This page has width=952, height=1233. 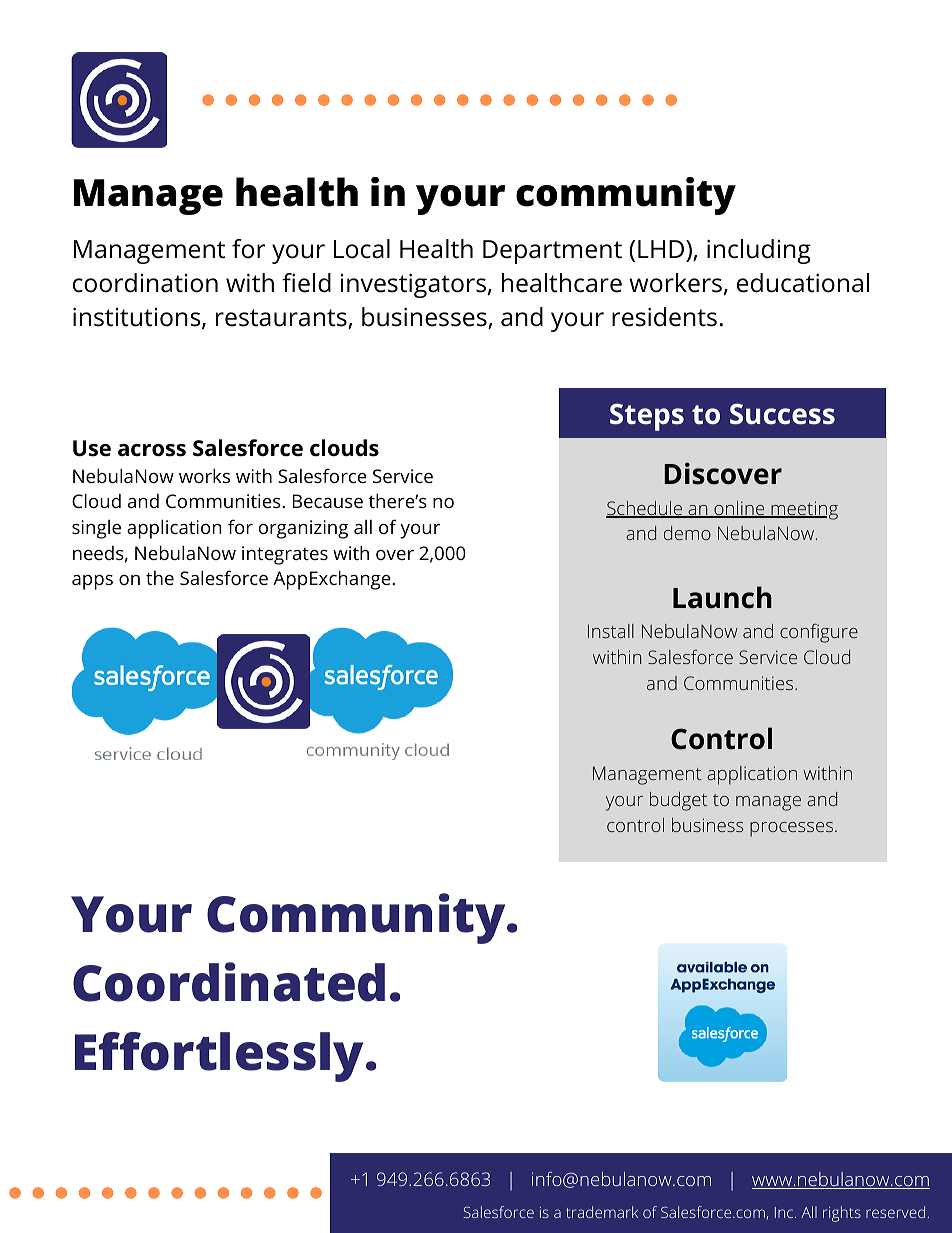 What do you see at coordinates (678, 801) in the page?
I see `budget` at bounding box center [678, 801].
